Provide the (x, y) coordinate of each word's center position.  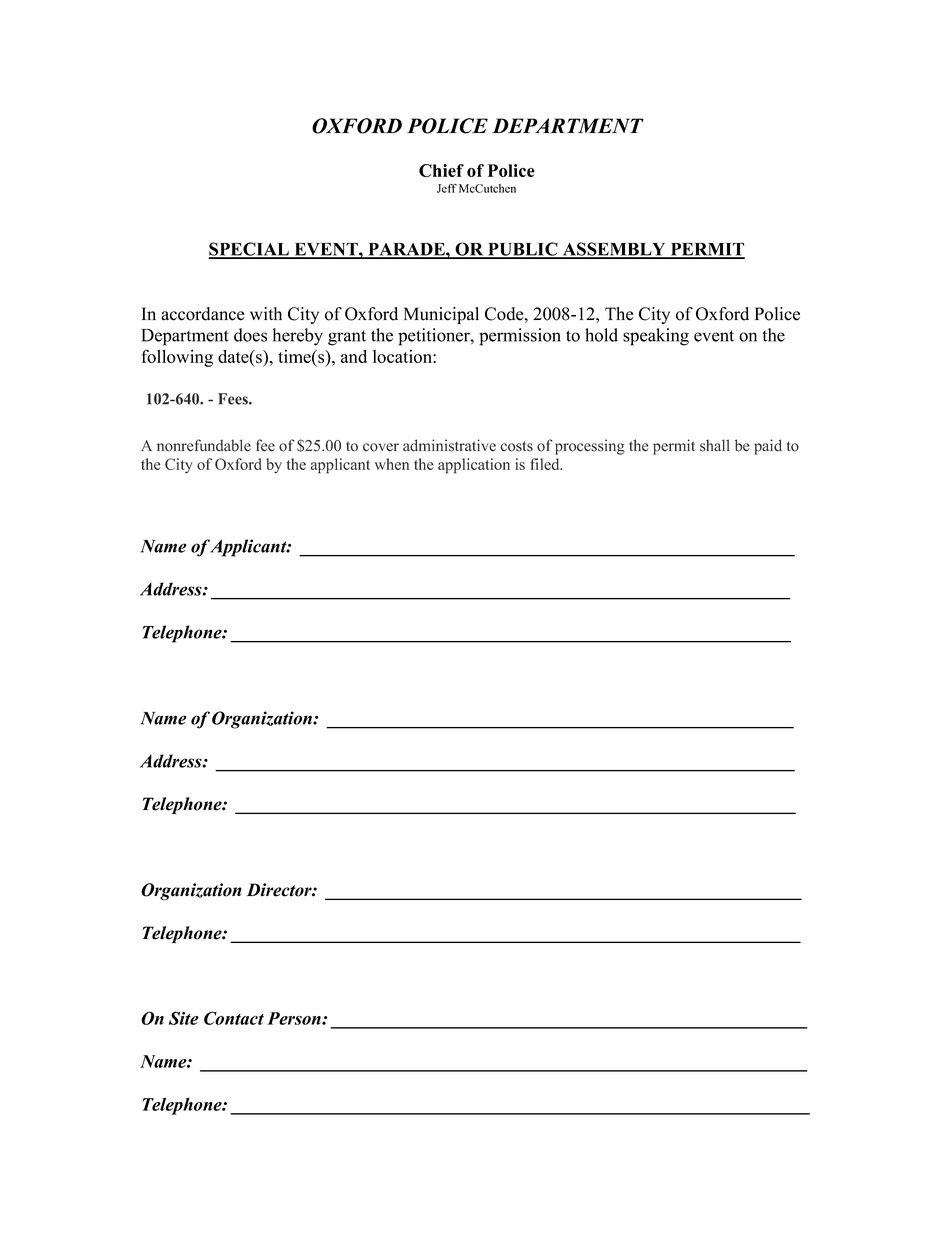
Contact (234, 1018)
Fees (234, 399)
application (474, 466)
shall (715, 445)
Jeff (447, 188)
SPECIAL (249, 250)
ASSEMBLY (614, 250)
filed (546, 464)
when (392, 464)
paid (768, 447)
